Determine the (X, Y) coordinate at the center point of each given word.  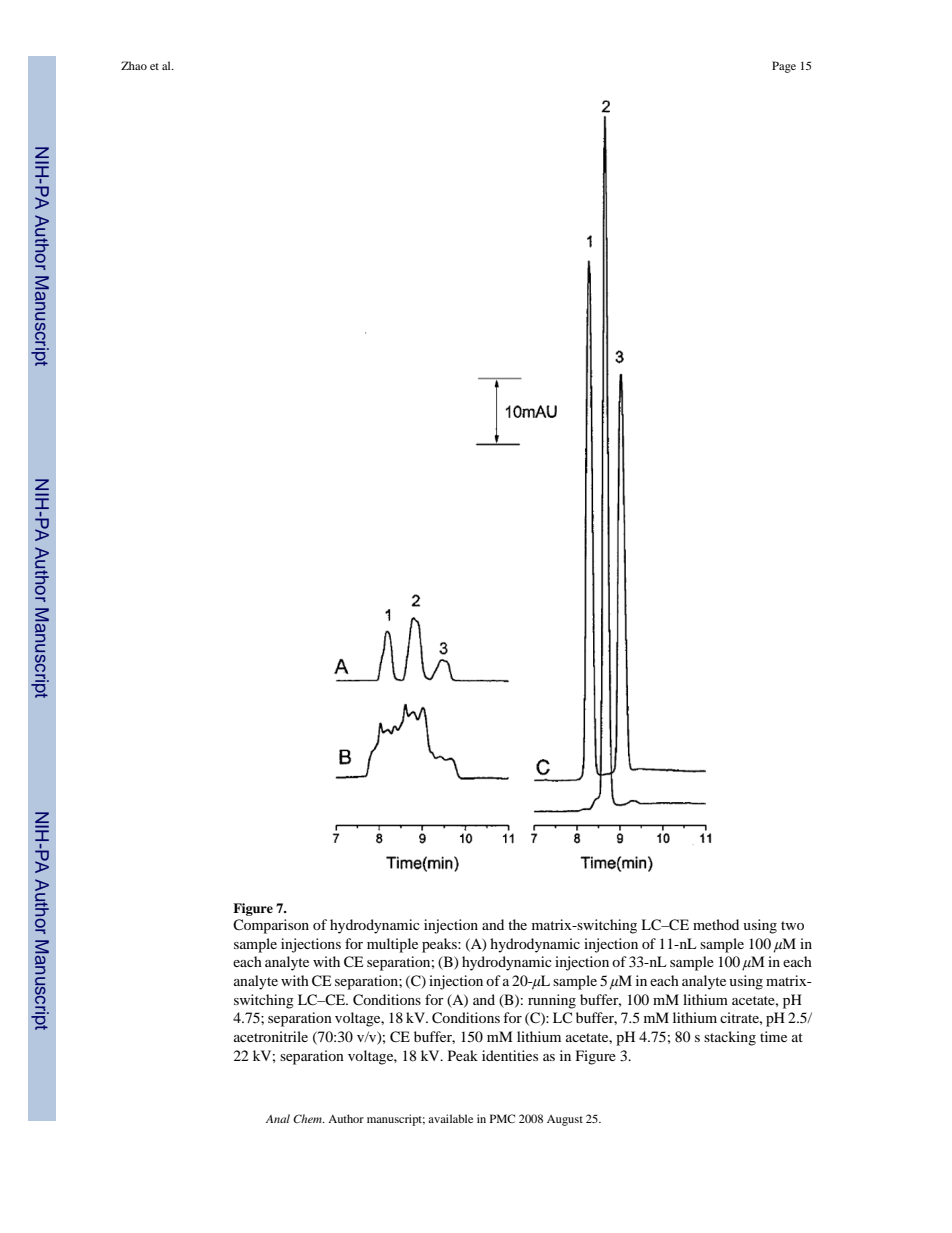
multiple (392, 945)
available (450, 1118)
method (716, 924)
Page (784, 67)
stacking (730, 1038)
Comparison (271, 926)
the (517, 924)
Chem (308, 1118)
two (792, 925)
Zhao (134, 65)
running (552, 1001)
